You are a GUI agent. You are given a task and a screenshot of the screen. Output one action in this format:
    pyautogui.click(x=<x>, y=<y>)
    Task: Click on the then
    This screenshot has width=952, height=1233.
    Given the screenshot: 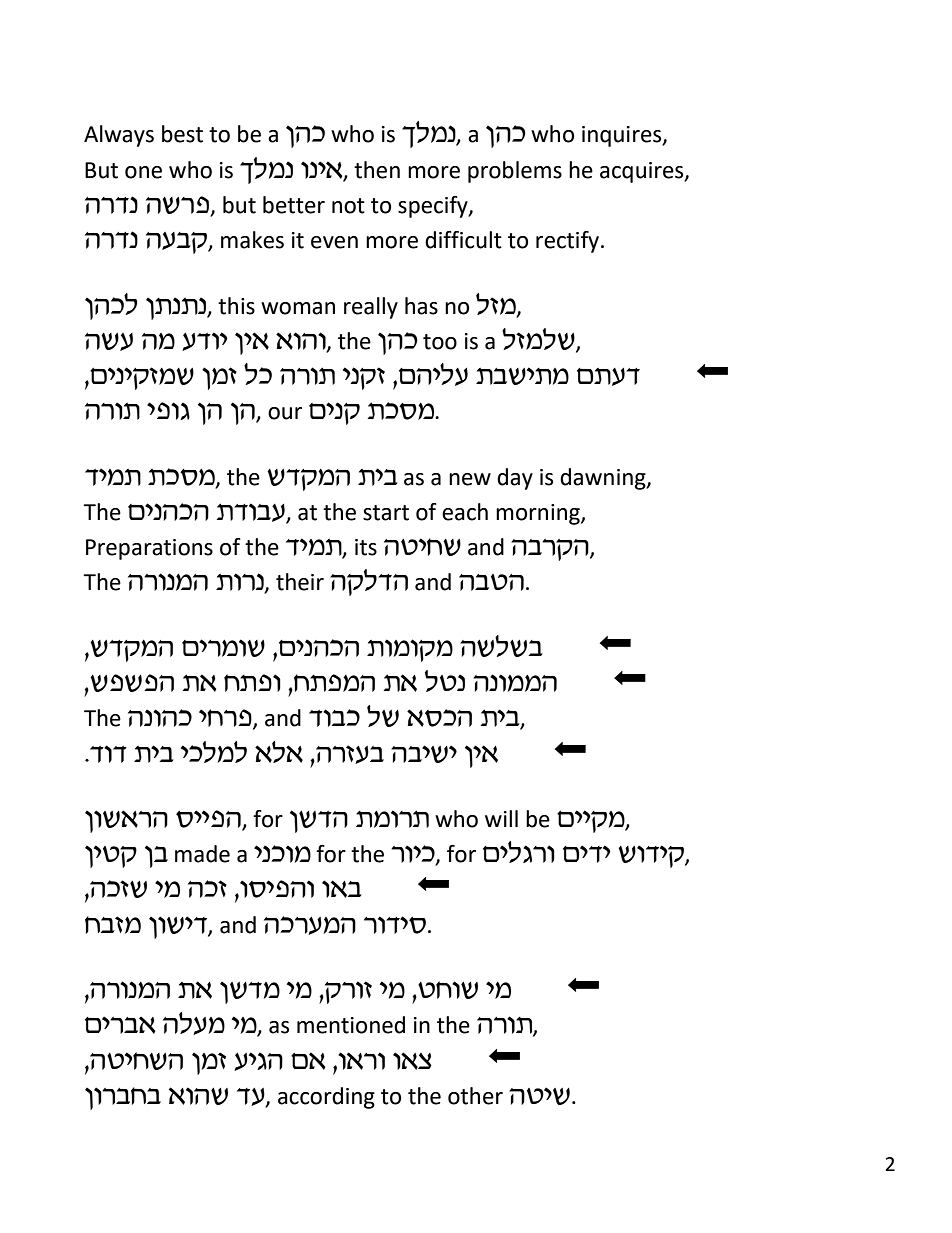 What is the action you would take?
    pyautogui.click(x=377, y=170)
